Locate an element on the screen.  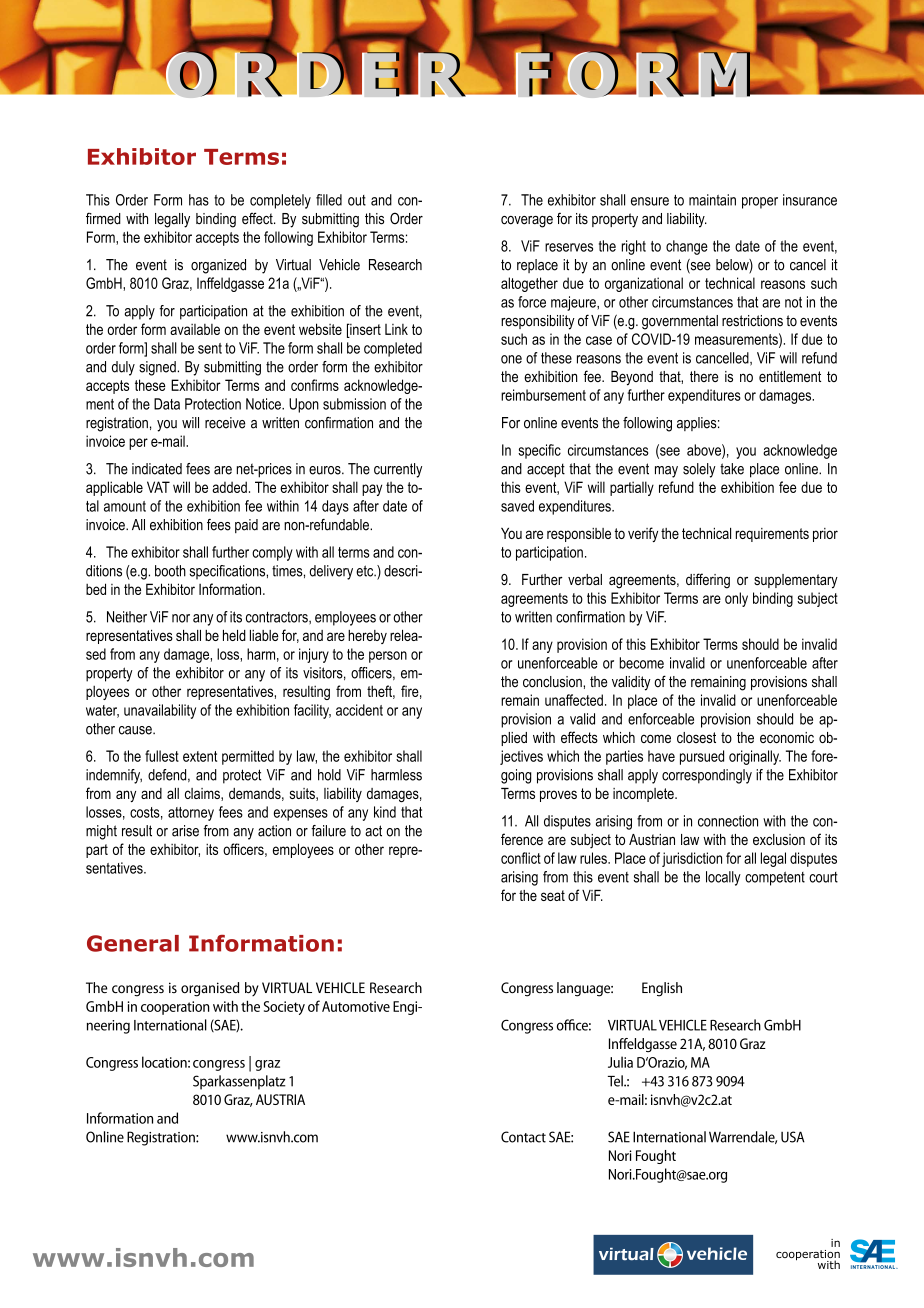
only is located at coordinates (736, 599).
